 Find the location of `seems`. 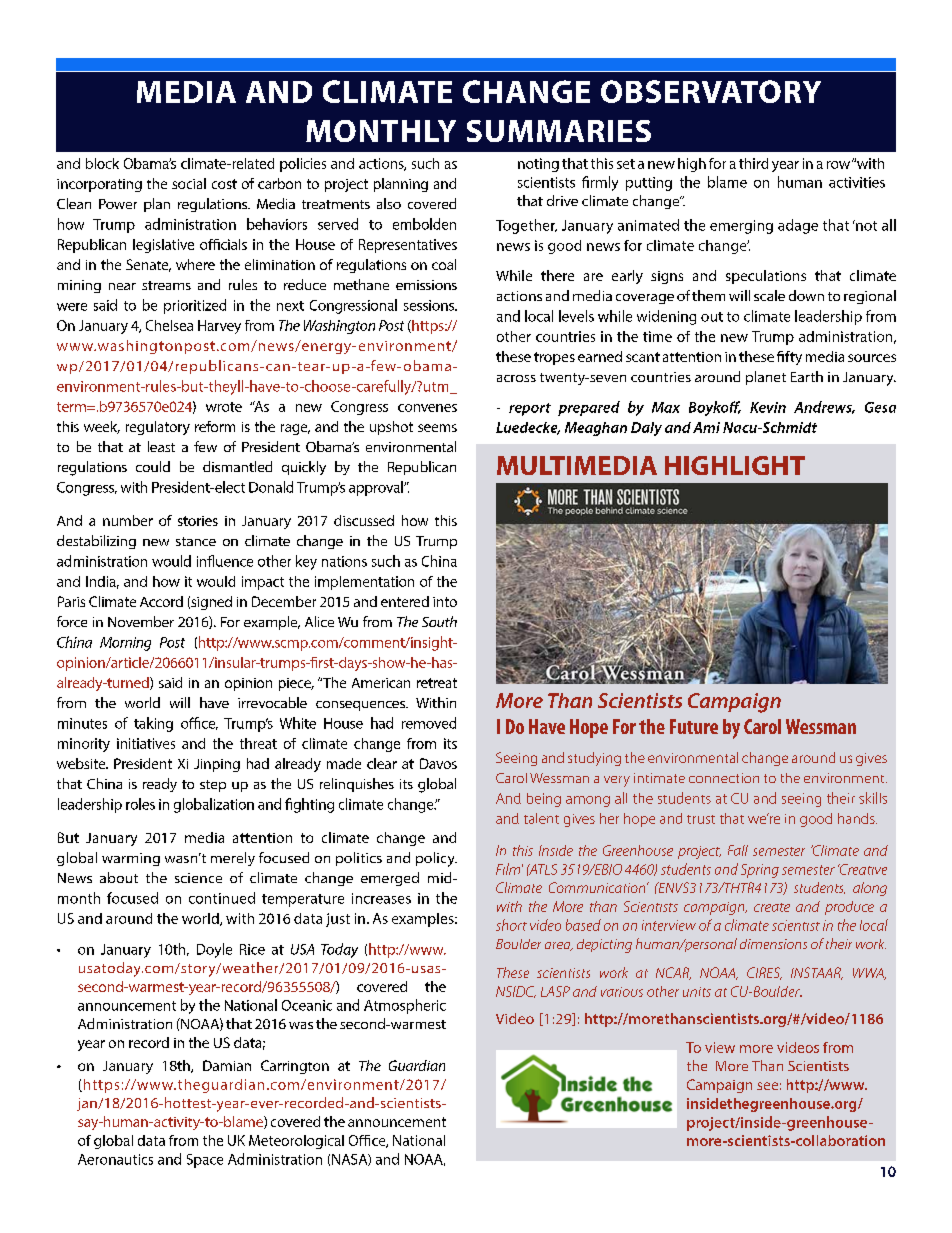

seems is located at coordinates (437, 428).
